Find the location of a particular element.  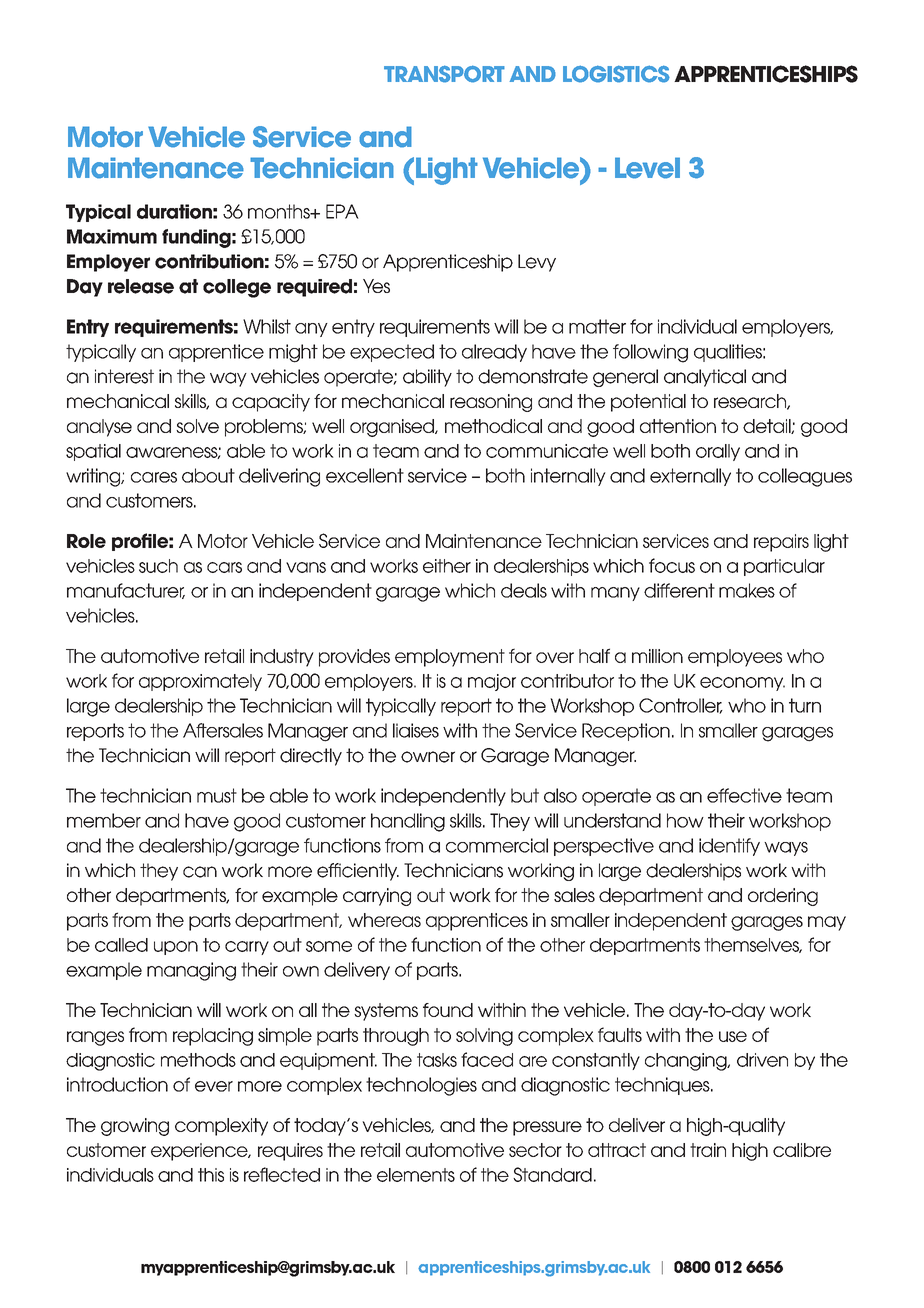

manufacturer is located at coordinates (126, 591).
